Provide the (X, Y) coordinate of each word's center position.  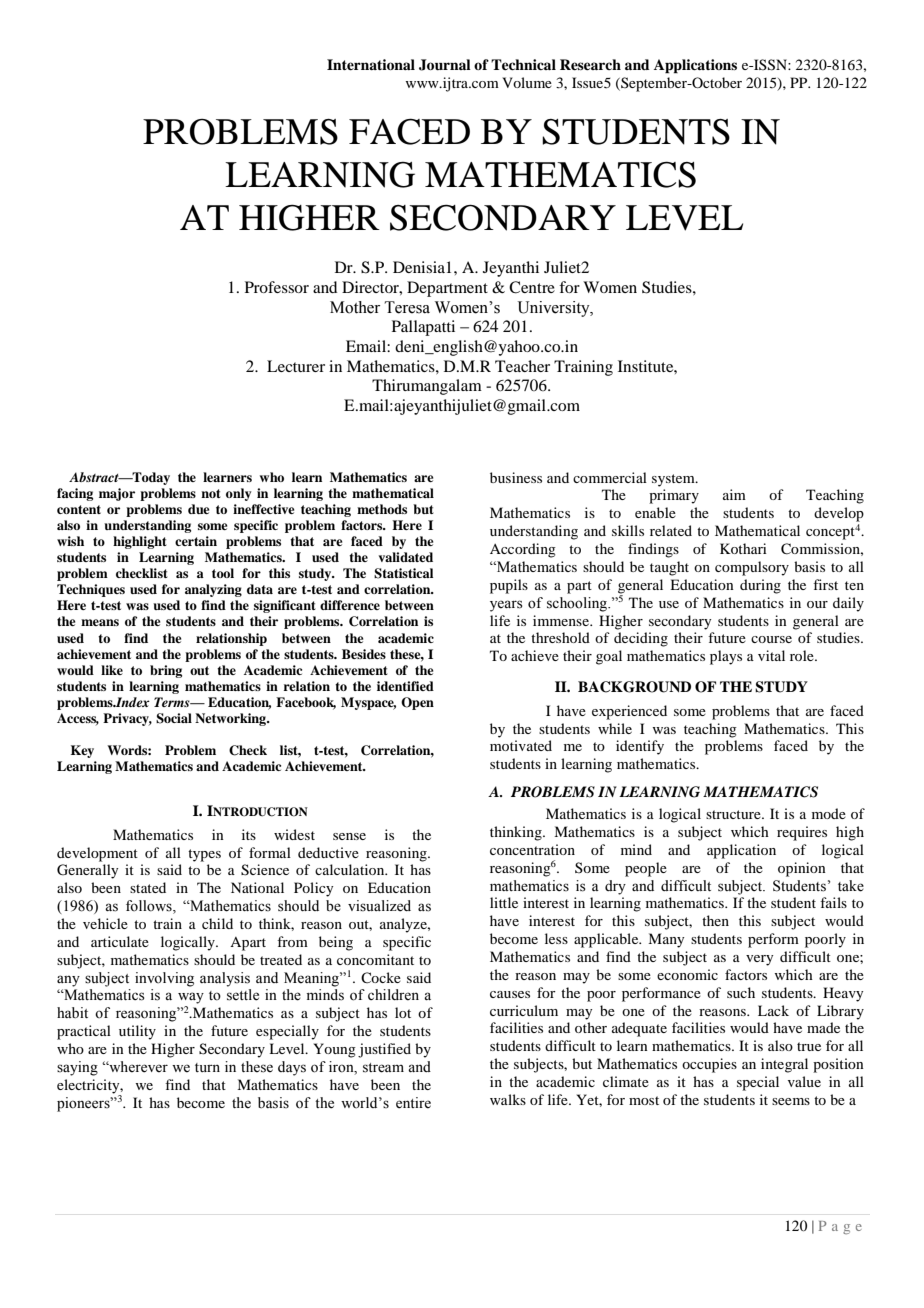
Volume (527, 82)
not (211, 493)
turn (207, 1067)
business (516, 477)
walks (508, 1099)
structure (734, 814)
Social (174, 718)
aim (734, 494)
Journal (445, 65)
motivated (521, 745)
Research (590, 64)
